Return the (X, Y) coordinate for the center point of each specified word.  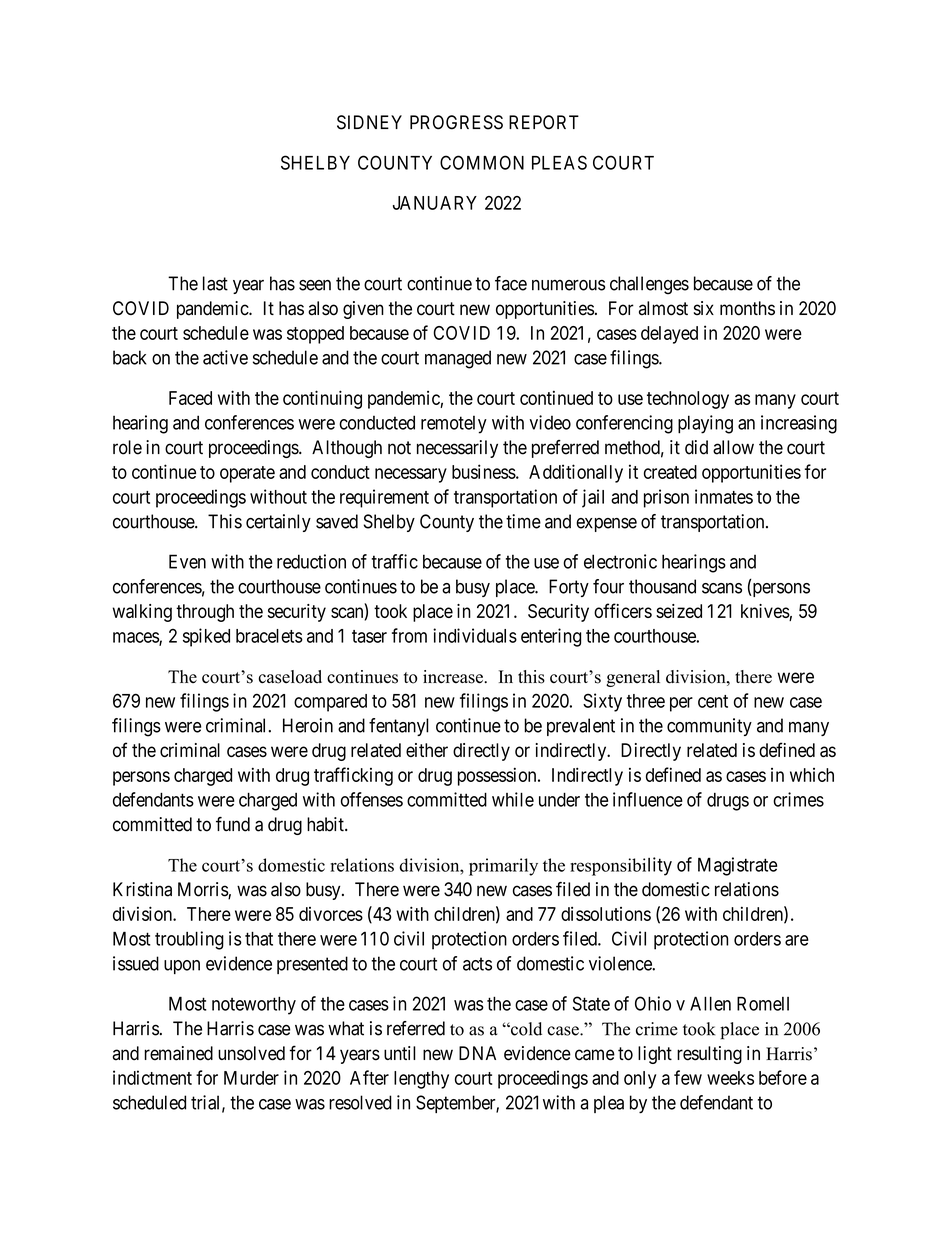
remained (178, 1053)
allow (733, 447)
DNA (477, 1053)
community (709, 727)
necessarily (457, 449)
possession (498, 776)
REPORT (544, 122)
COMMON (482, 162)
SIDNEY (369, 122)
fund (233, 824)
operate (247, 474)
